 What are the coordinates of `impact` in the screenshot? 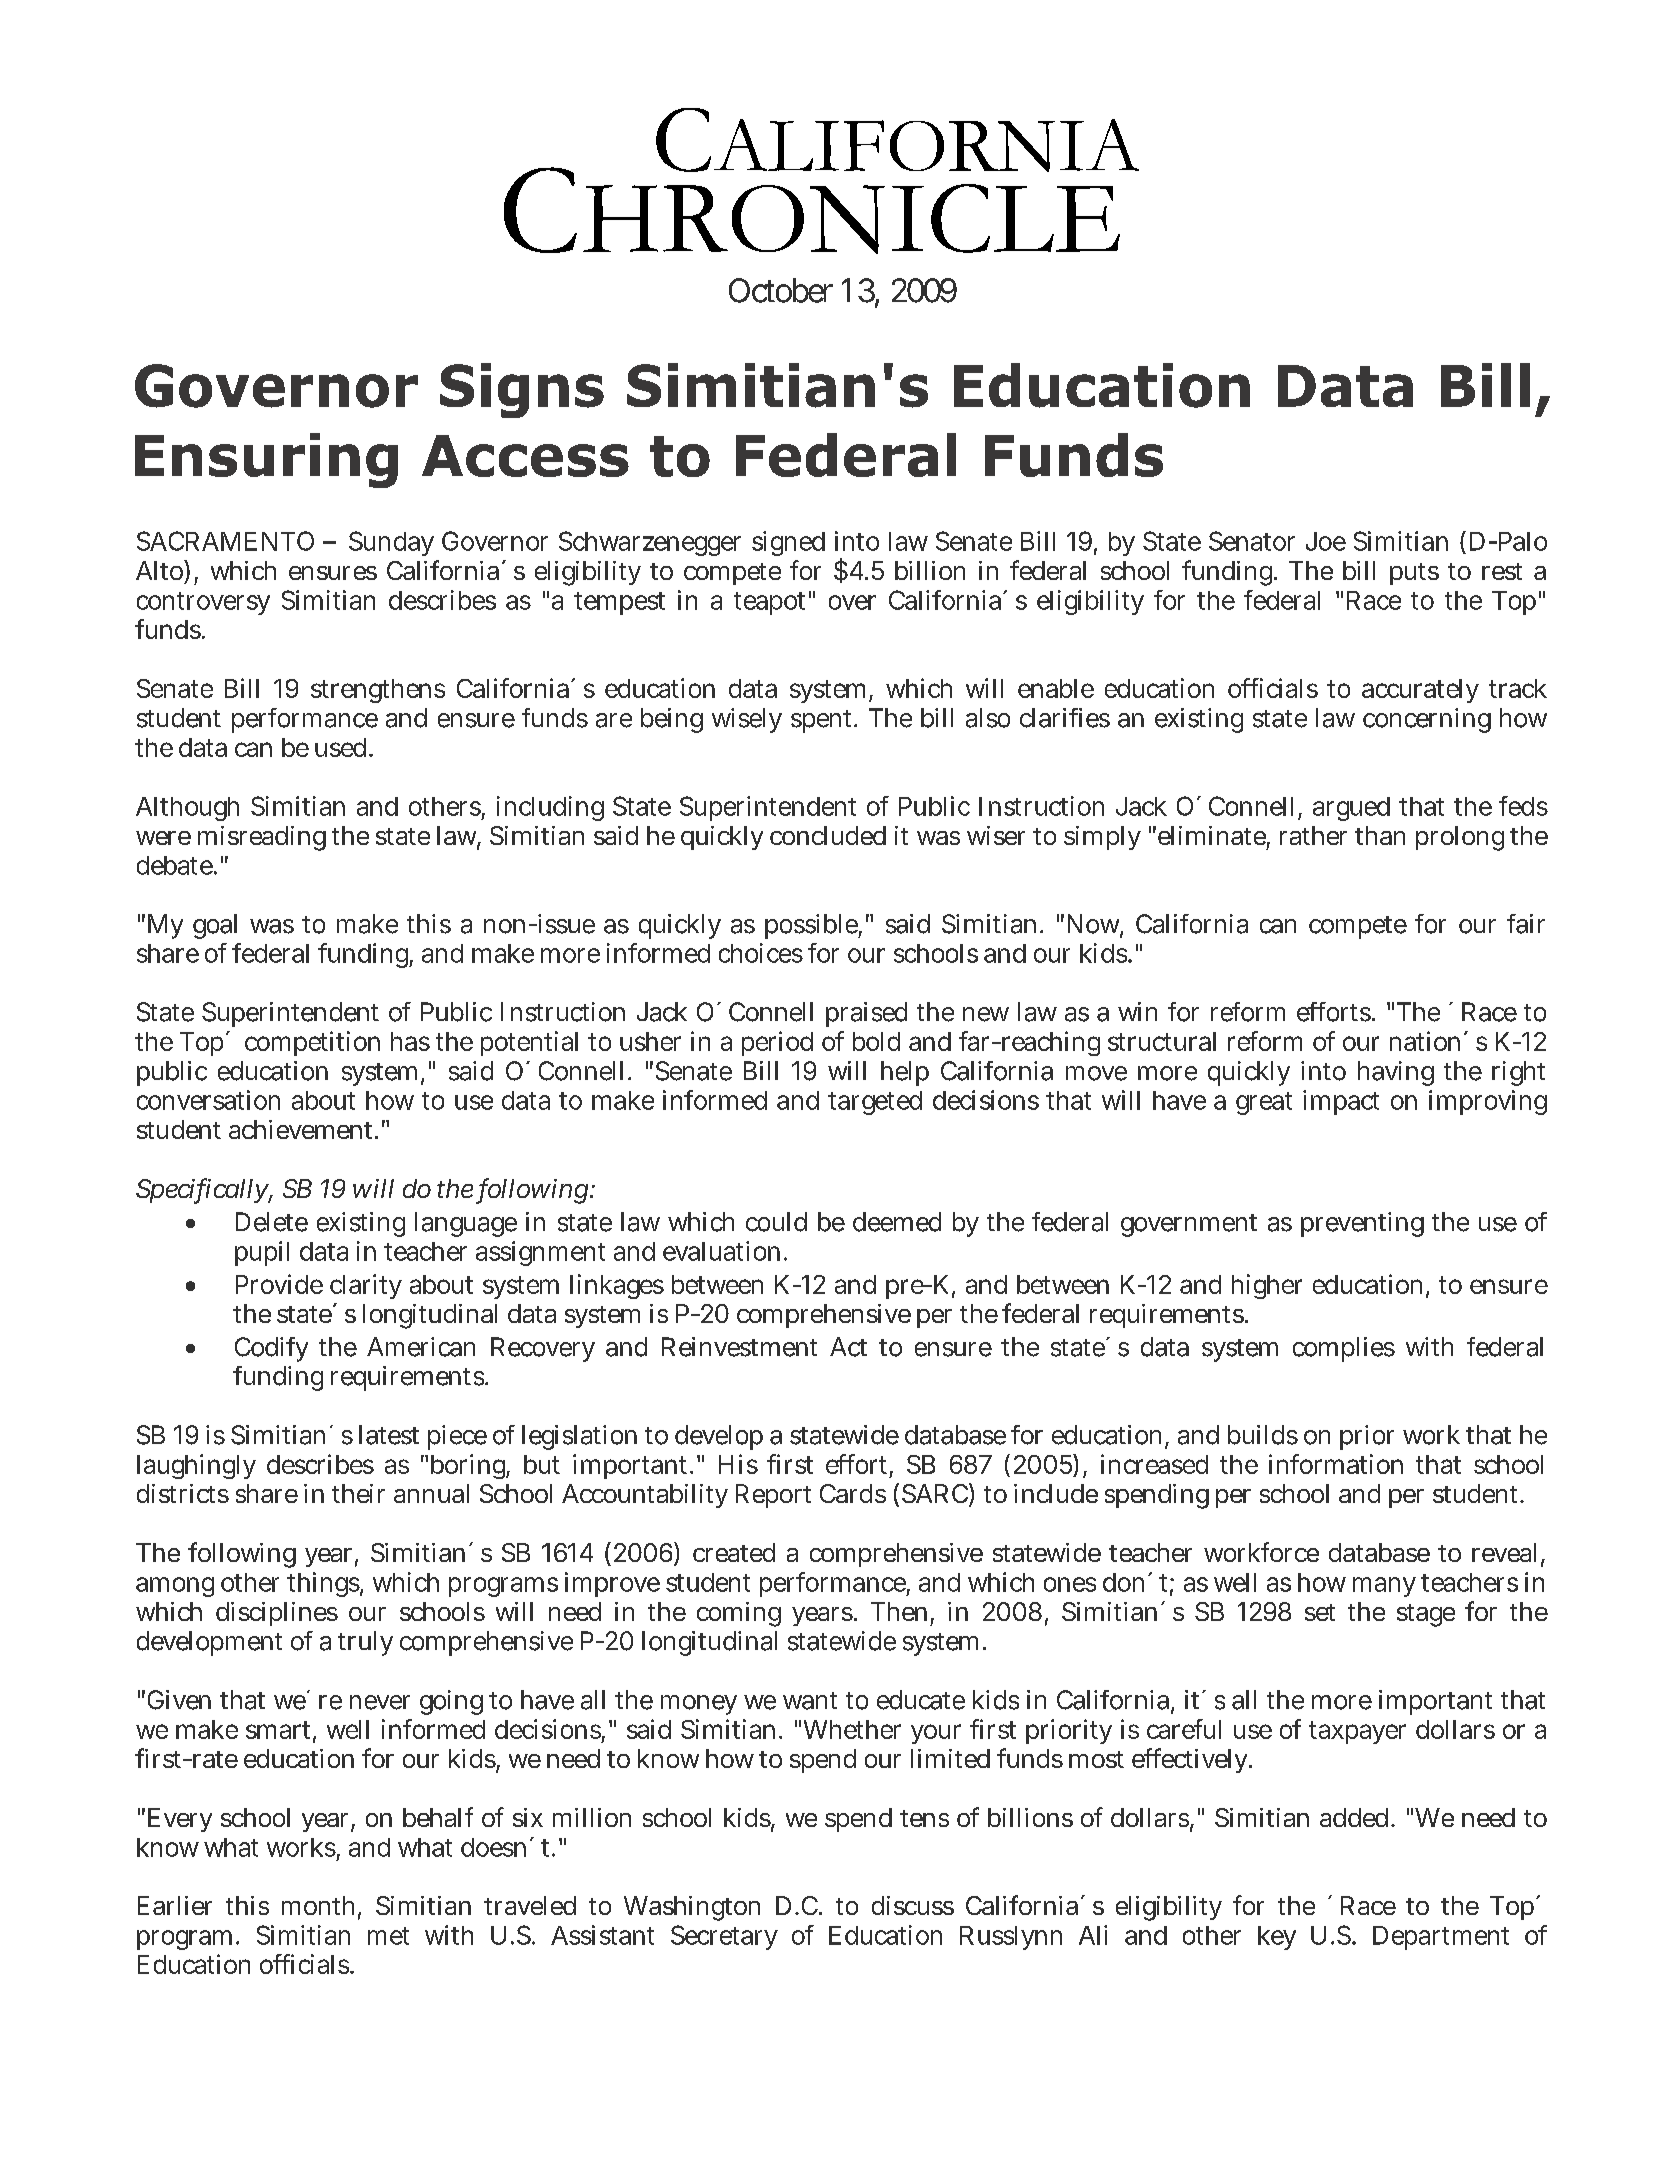 It's located at (1341, 1102).
